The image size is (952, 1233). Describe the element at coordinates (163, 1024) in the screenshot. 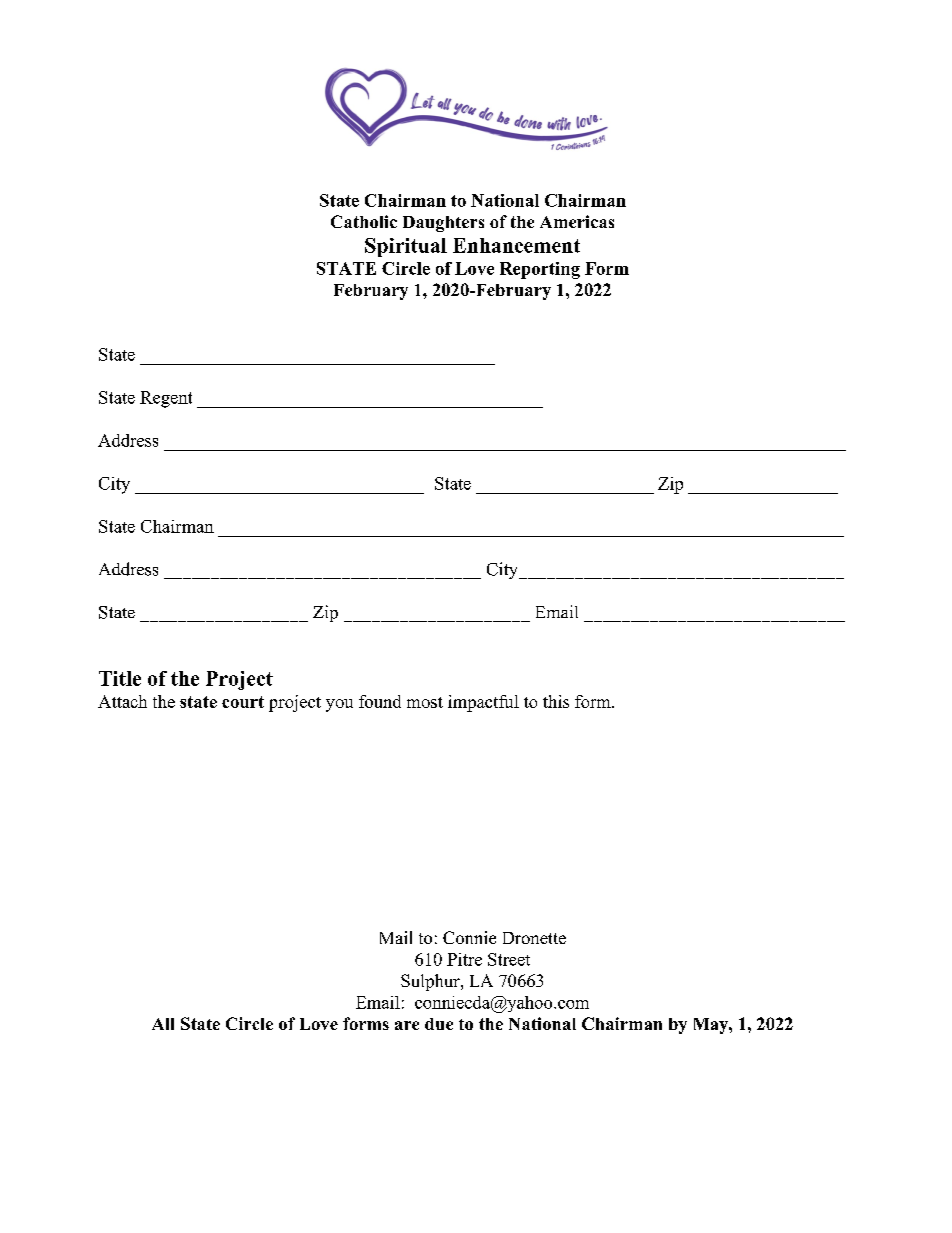

I see `All` at that location.
